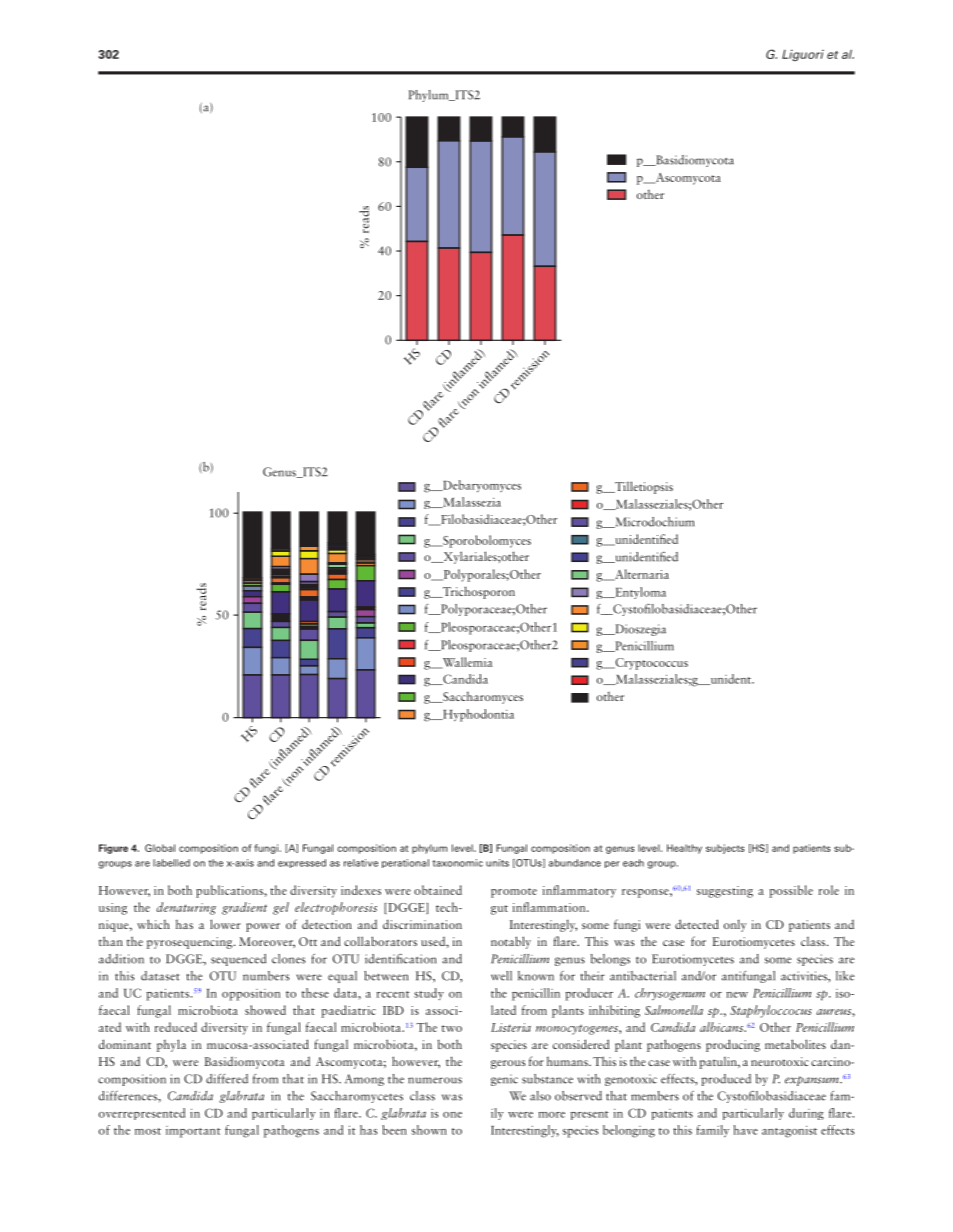 Image resolution: width=953 pixels, height=1232 pixels. I want to click on units, so click(497, 863).
